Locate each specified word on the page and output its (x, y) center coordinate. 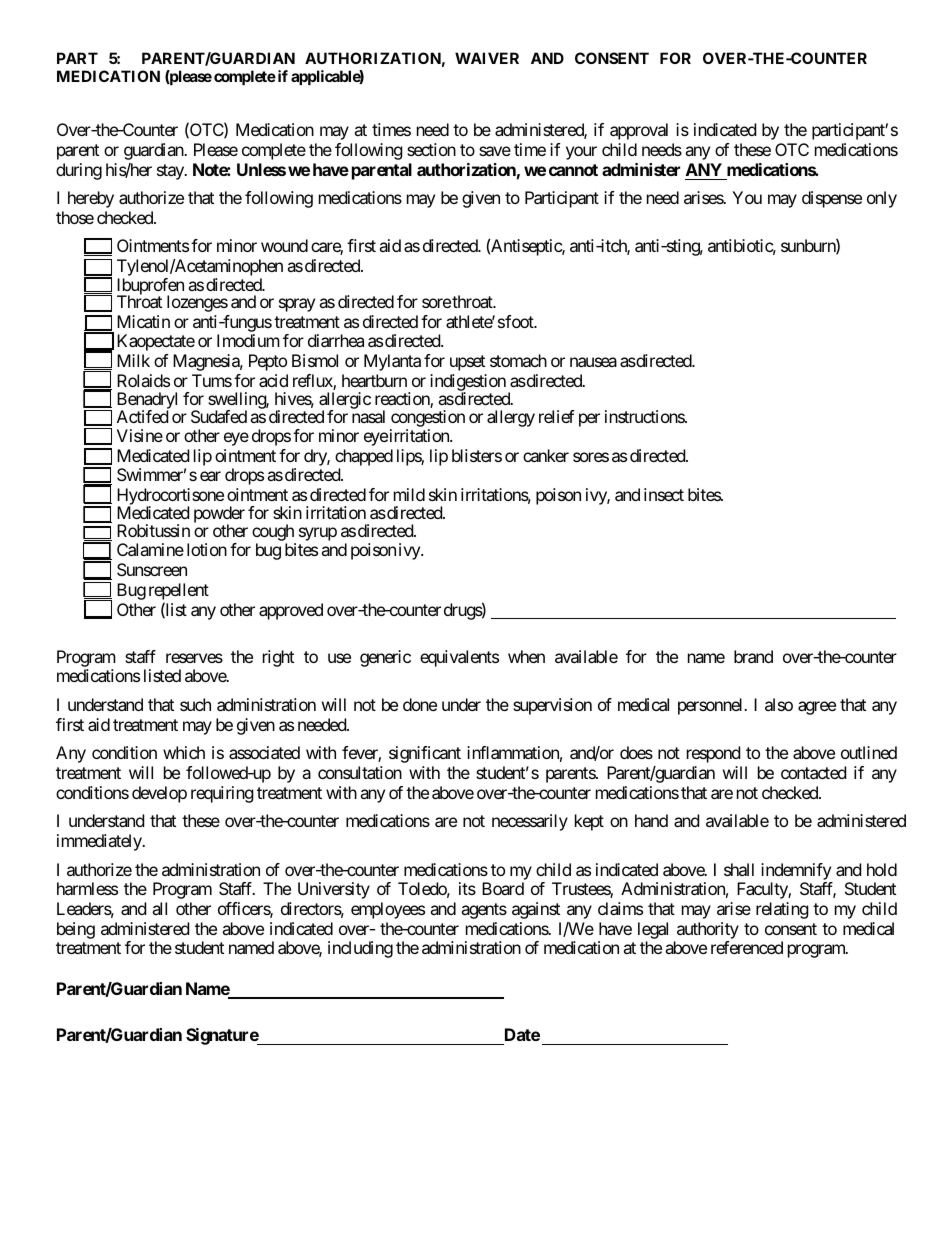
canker (546, 455)
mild (409, 494)
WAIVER (487, 58)
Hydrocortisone (170, 498)
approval (639, 131)
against (536, 910)
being (76, 930)
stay (171, 172)
